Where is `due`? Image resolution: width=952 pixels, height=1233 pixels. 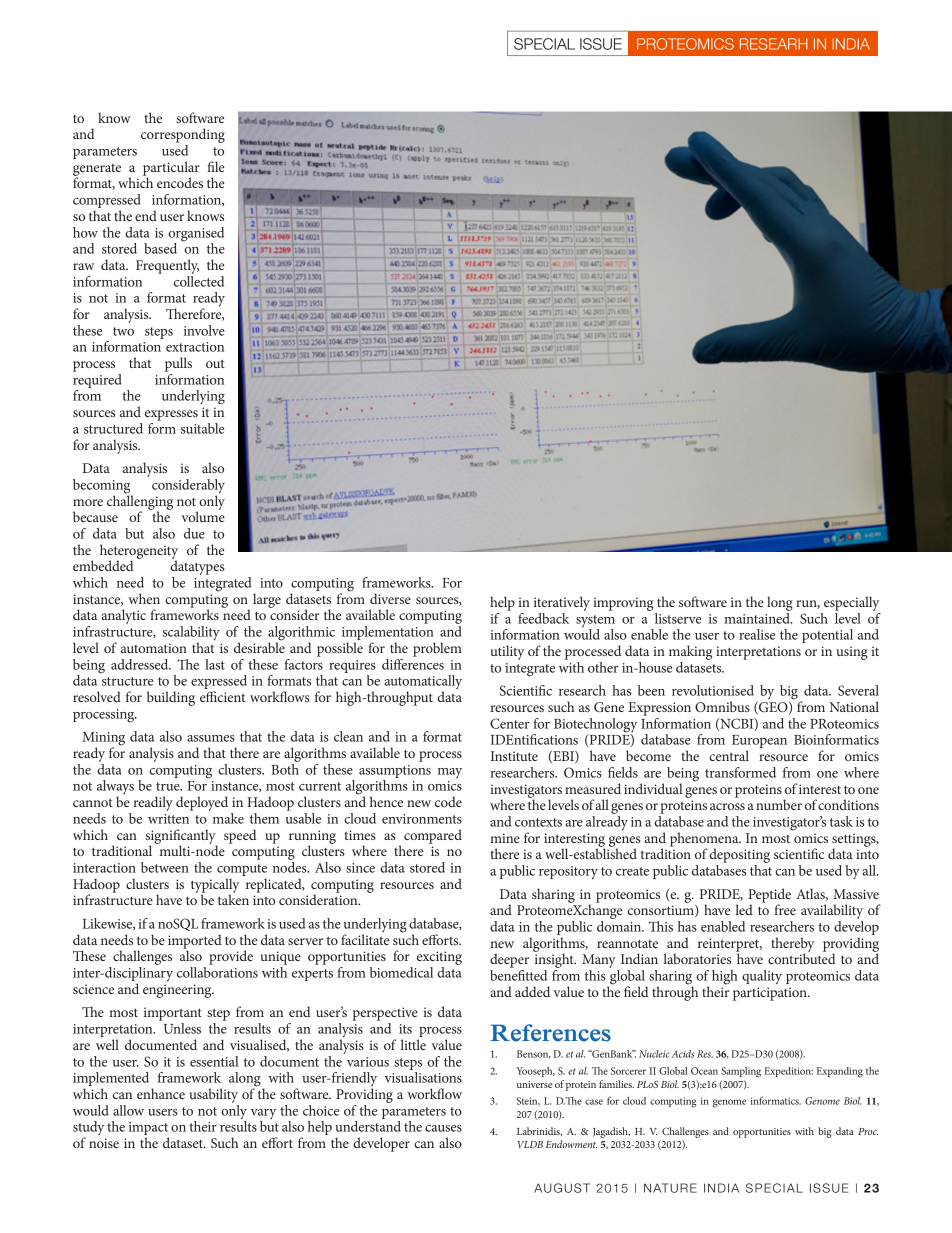 due is located at coordinates (194, 533).
